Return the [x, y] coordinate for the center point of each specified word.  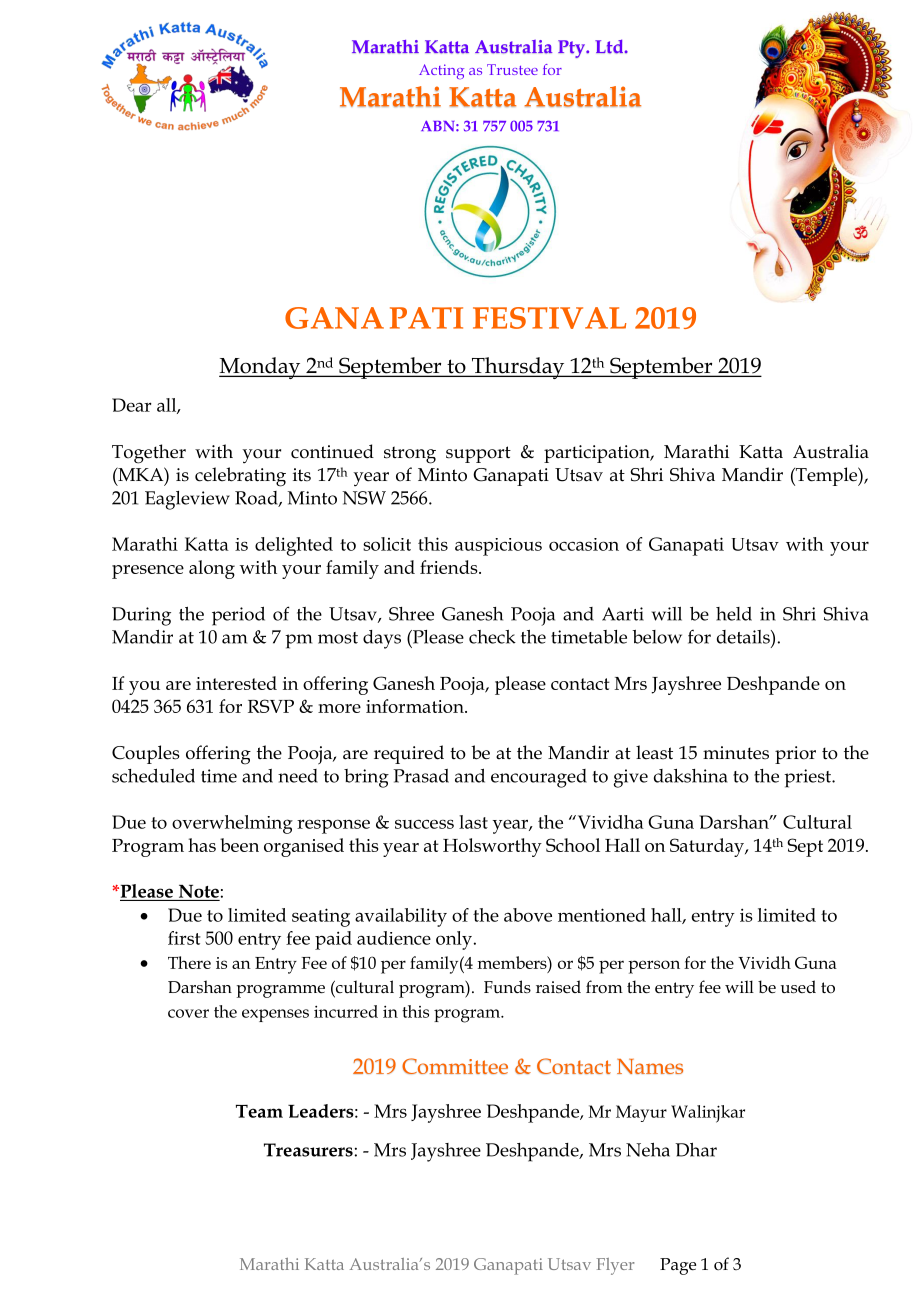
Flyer [615, 1266]
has [202, 845]
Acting [441, 71]
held [734, 614]
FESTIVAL [549, 318]
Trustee [512, 69]
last [473, 822]
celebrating [240, 477]
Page [678, 1266]
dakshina [691, 776]
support [478, 454]
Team [259, 1111]
